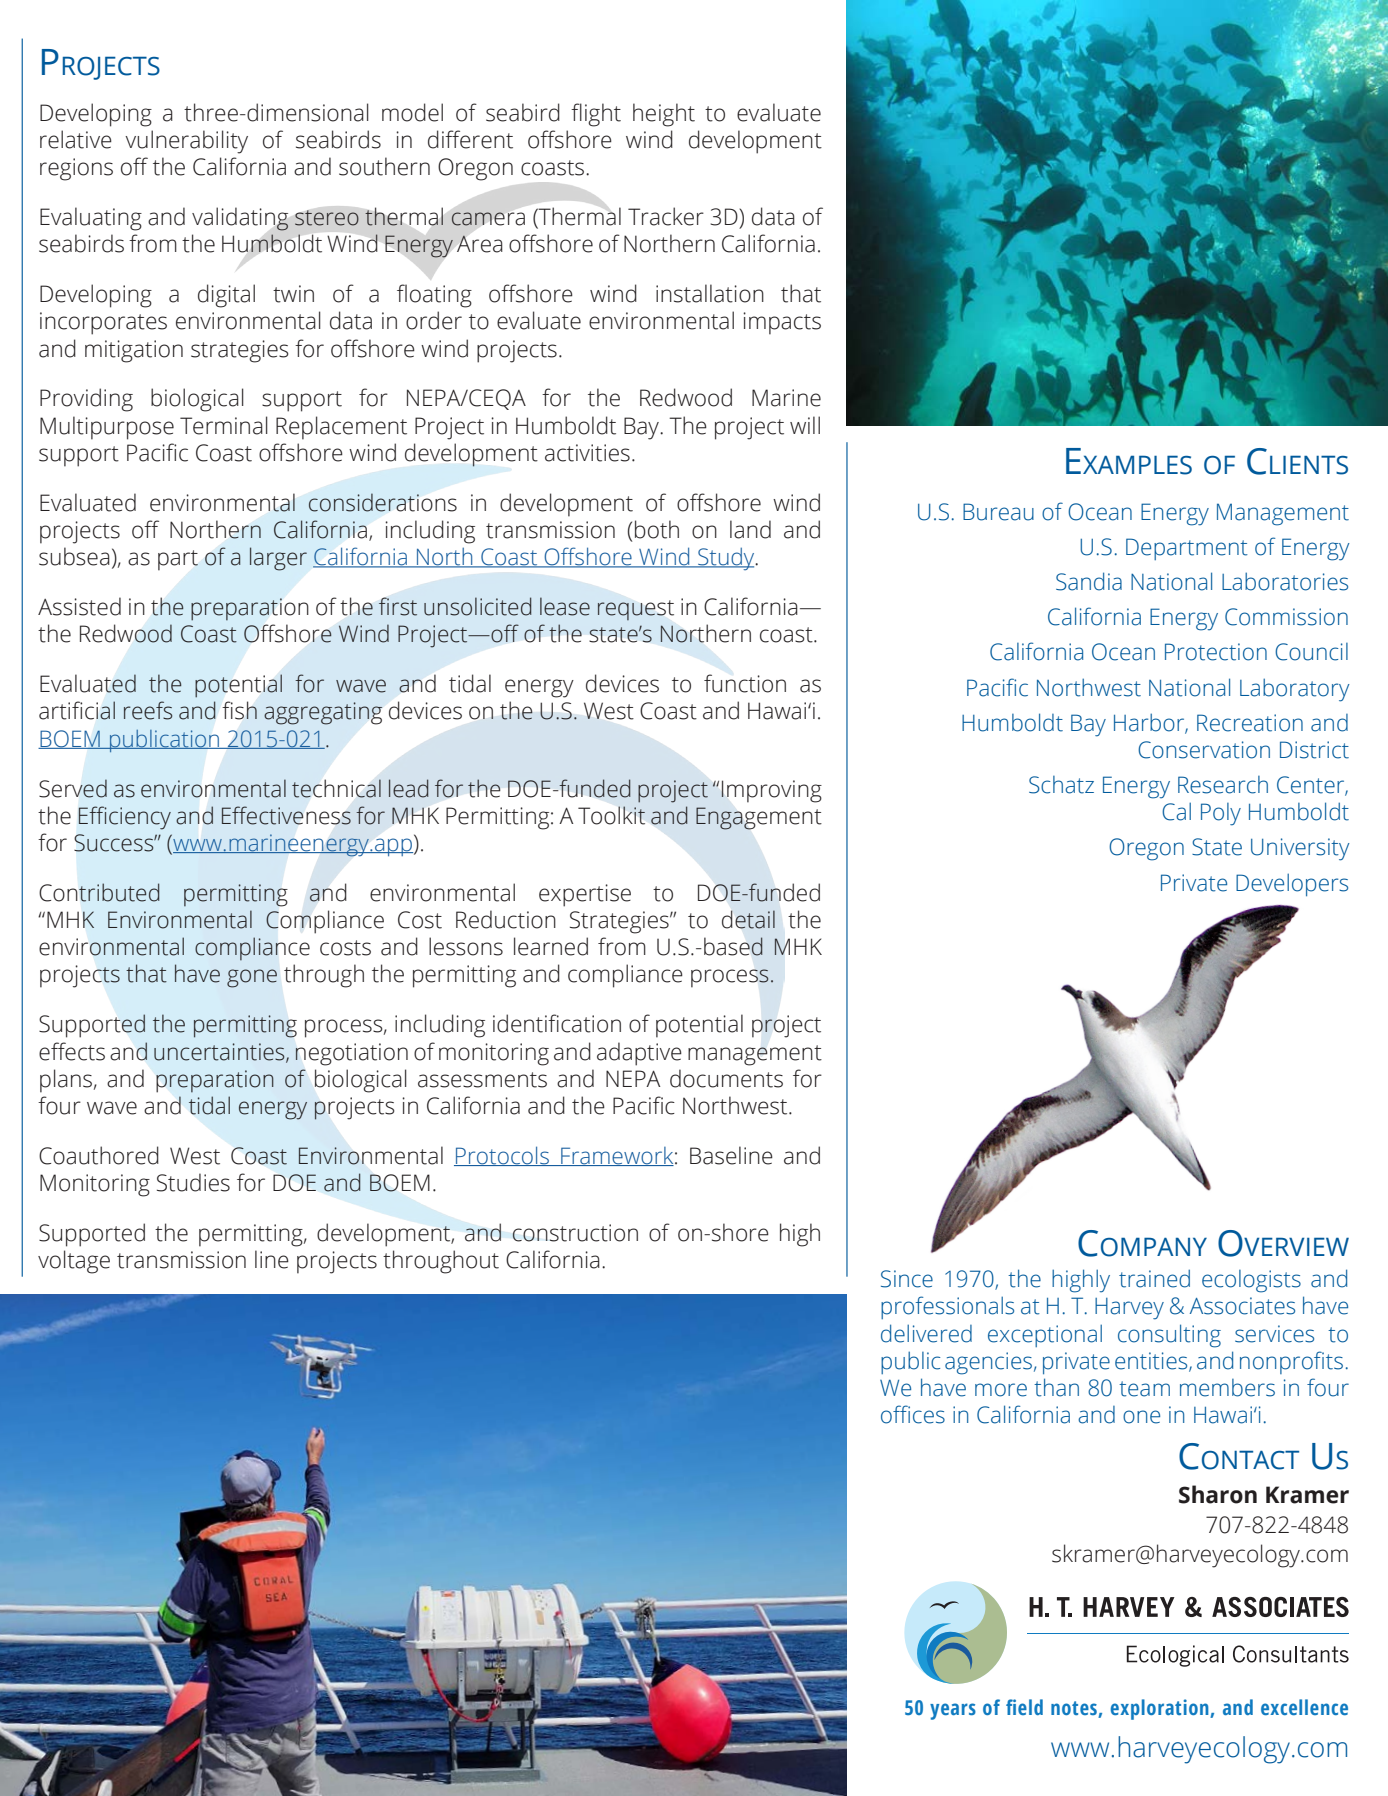  I want to click on vulnerability, so click(186, 142).
